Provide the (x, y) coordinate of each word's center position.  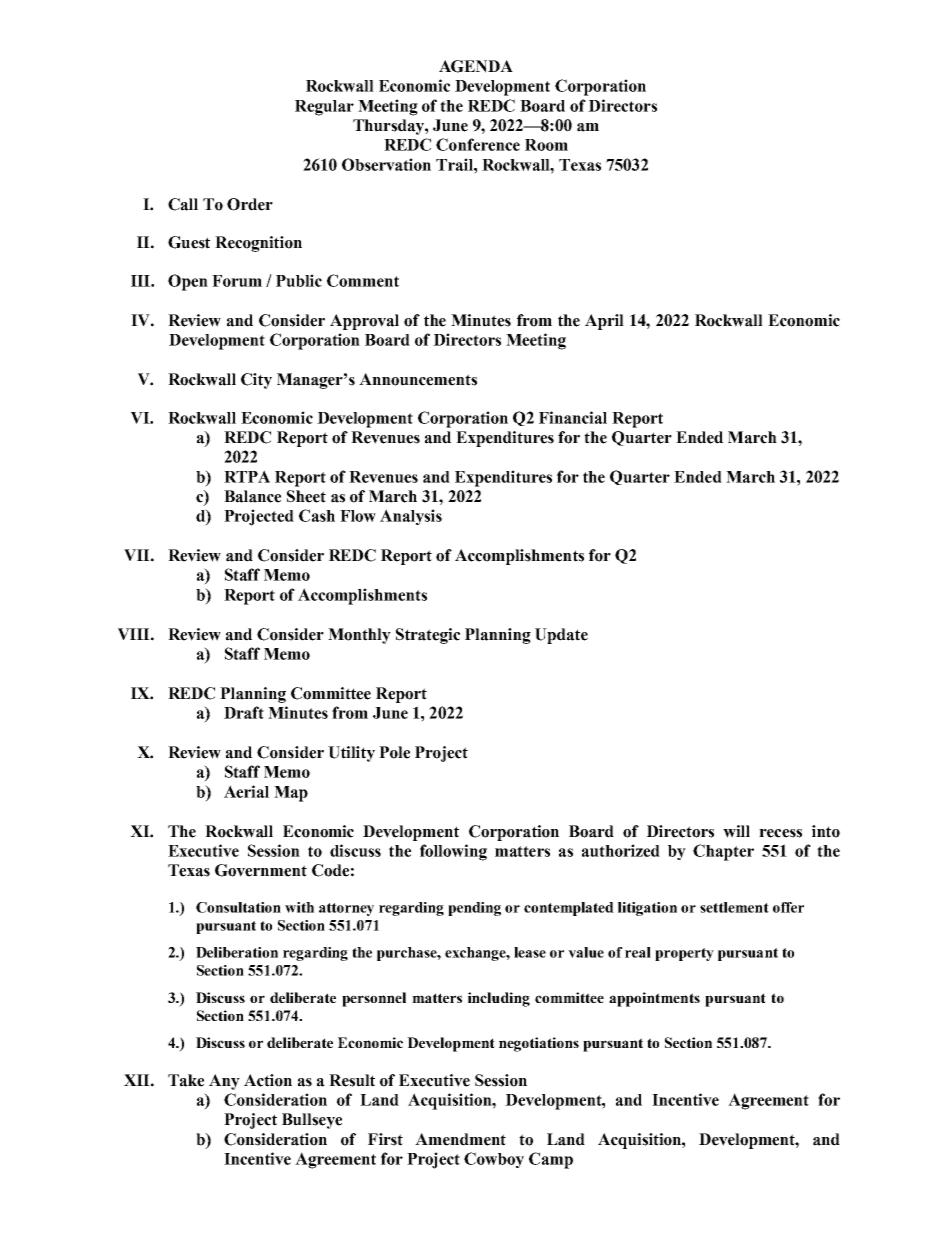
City (256, 381)
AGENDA (476, 66)
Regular (324, 108)
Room (546, 145)
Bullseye (312, 1121)
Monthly (359, 636)
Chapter (723, 852)
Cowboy (494, 1160)
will (736, 831)
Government (261, 870)
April (604, 322)
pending (474, 909)
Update (561, 636)
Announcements (418, 379)
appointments (654, 999)
